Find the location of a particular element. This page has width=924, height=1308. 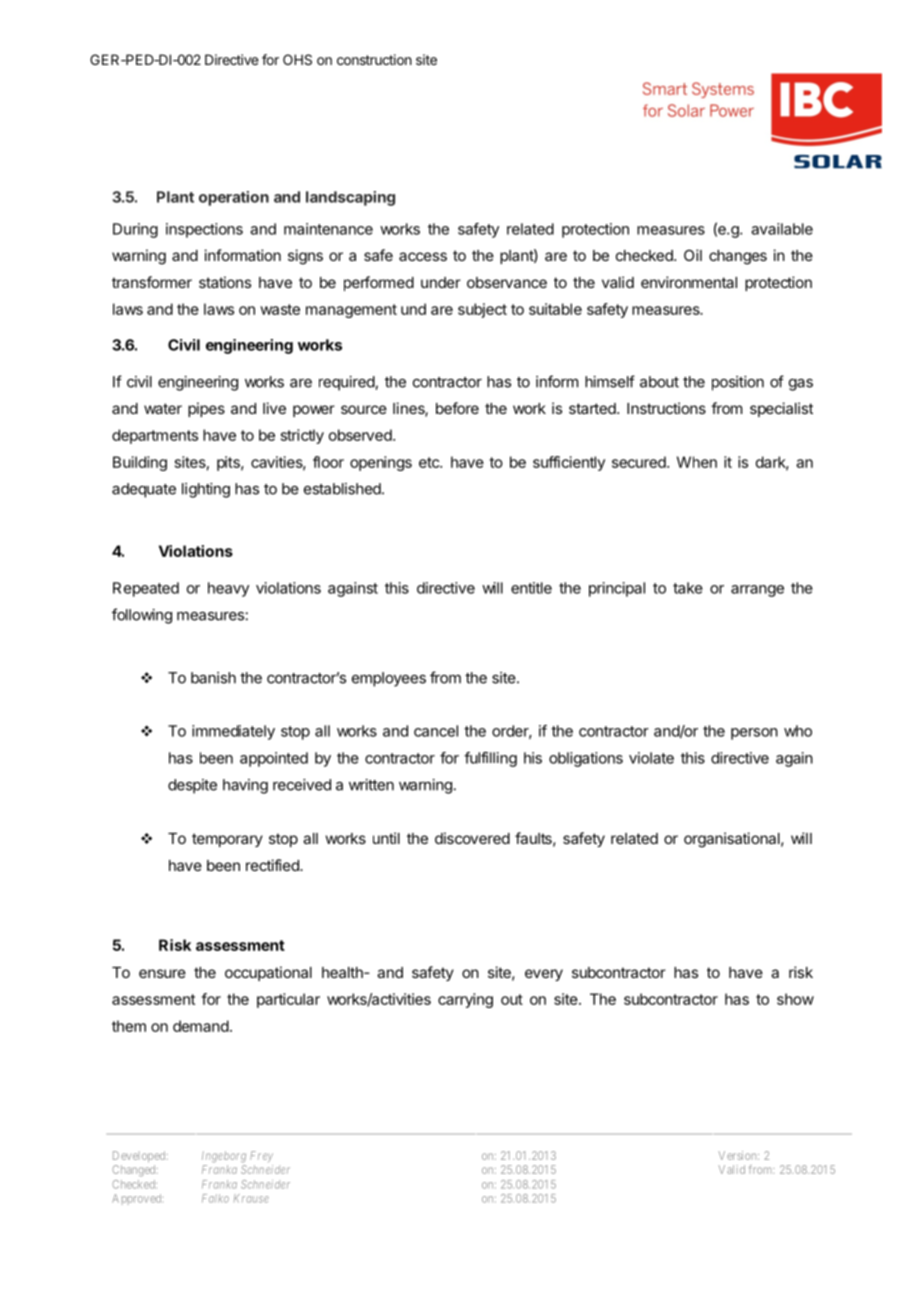

OHS is located at coordinates (297, 59).
